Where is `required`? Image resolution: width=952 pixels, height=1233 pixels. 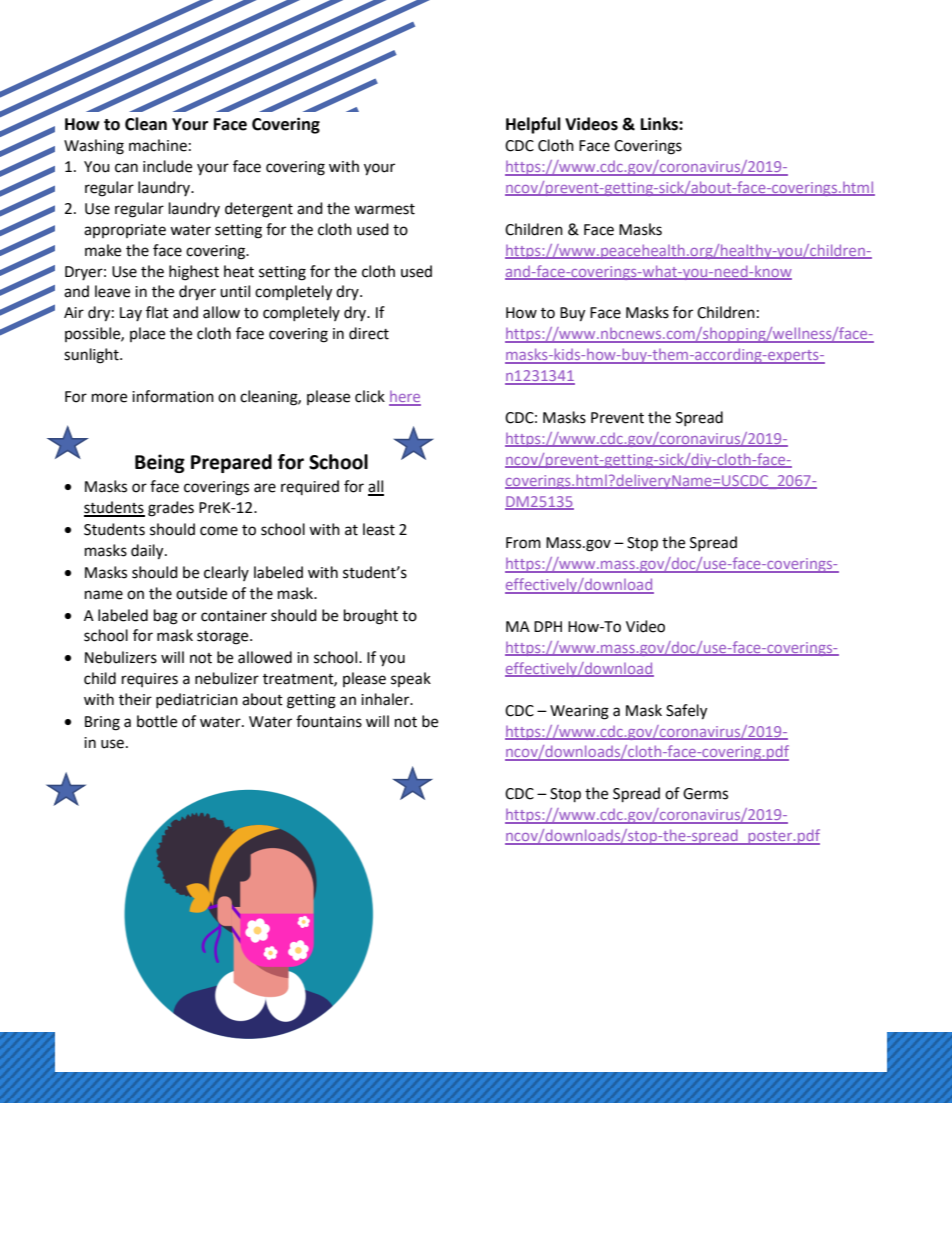
required is located at coordinates (310, 487).
